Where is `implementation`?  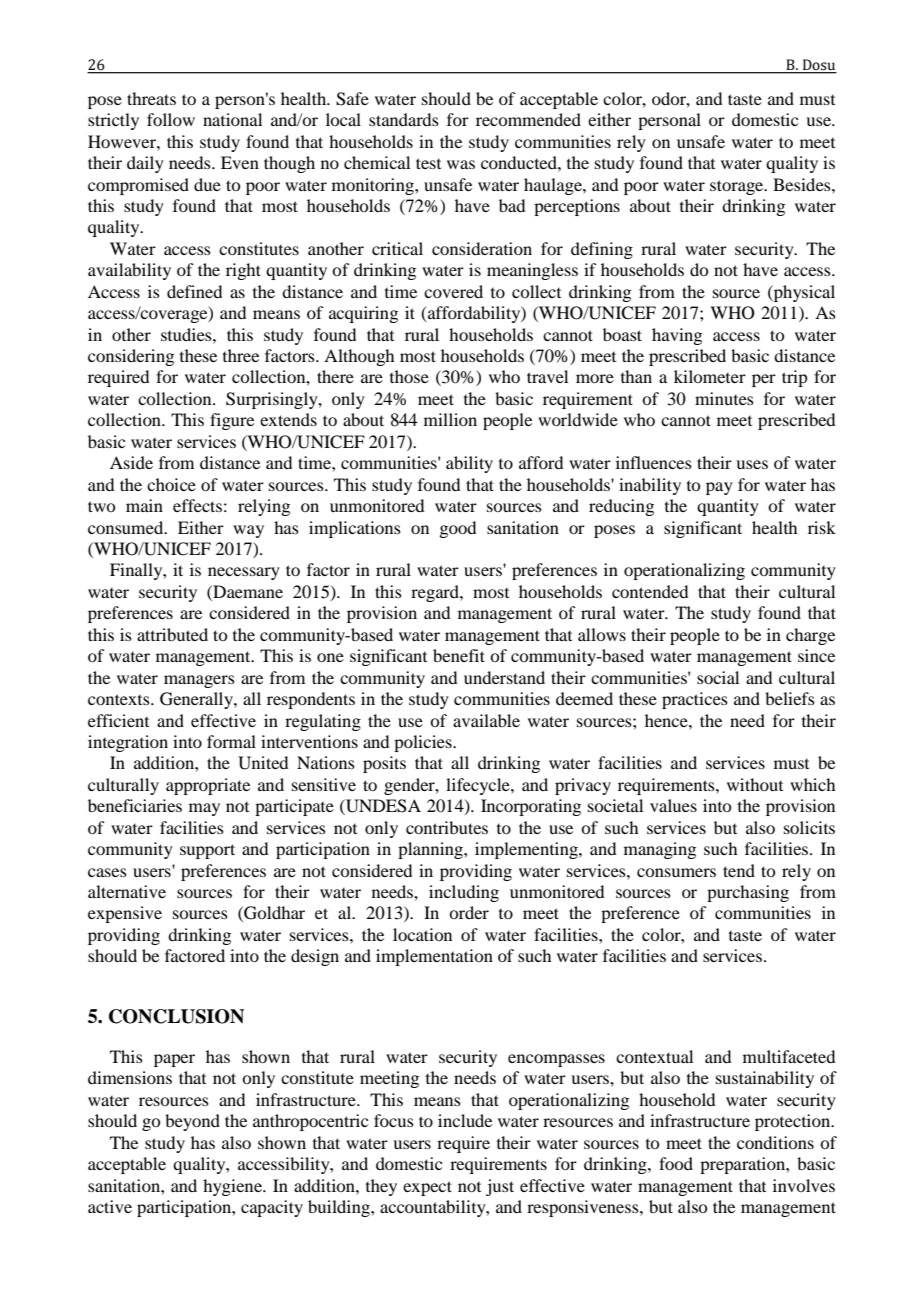
implementation is located at coordinates (434, 957).
